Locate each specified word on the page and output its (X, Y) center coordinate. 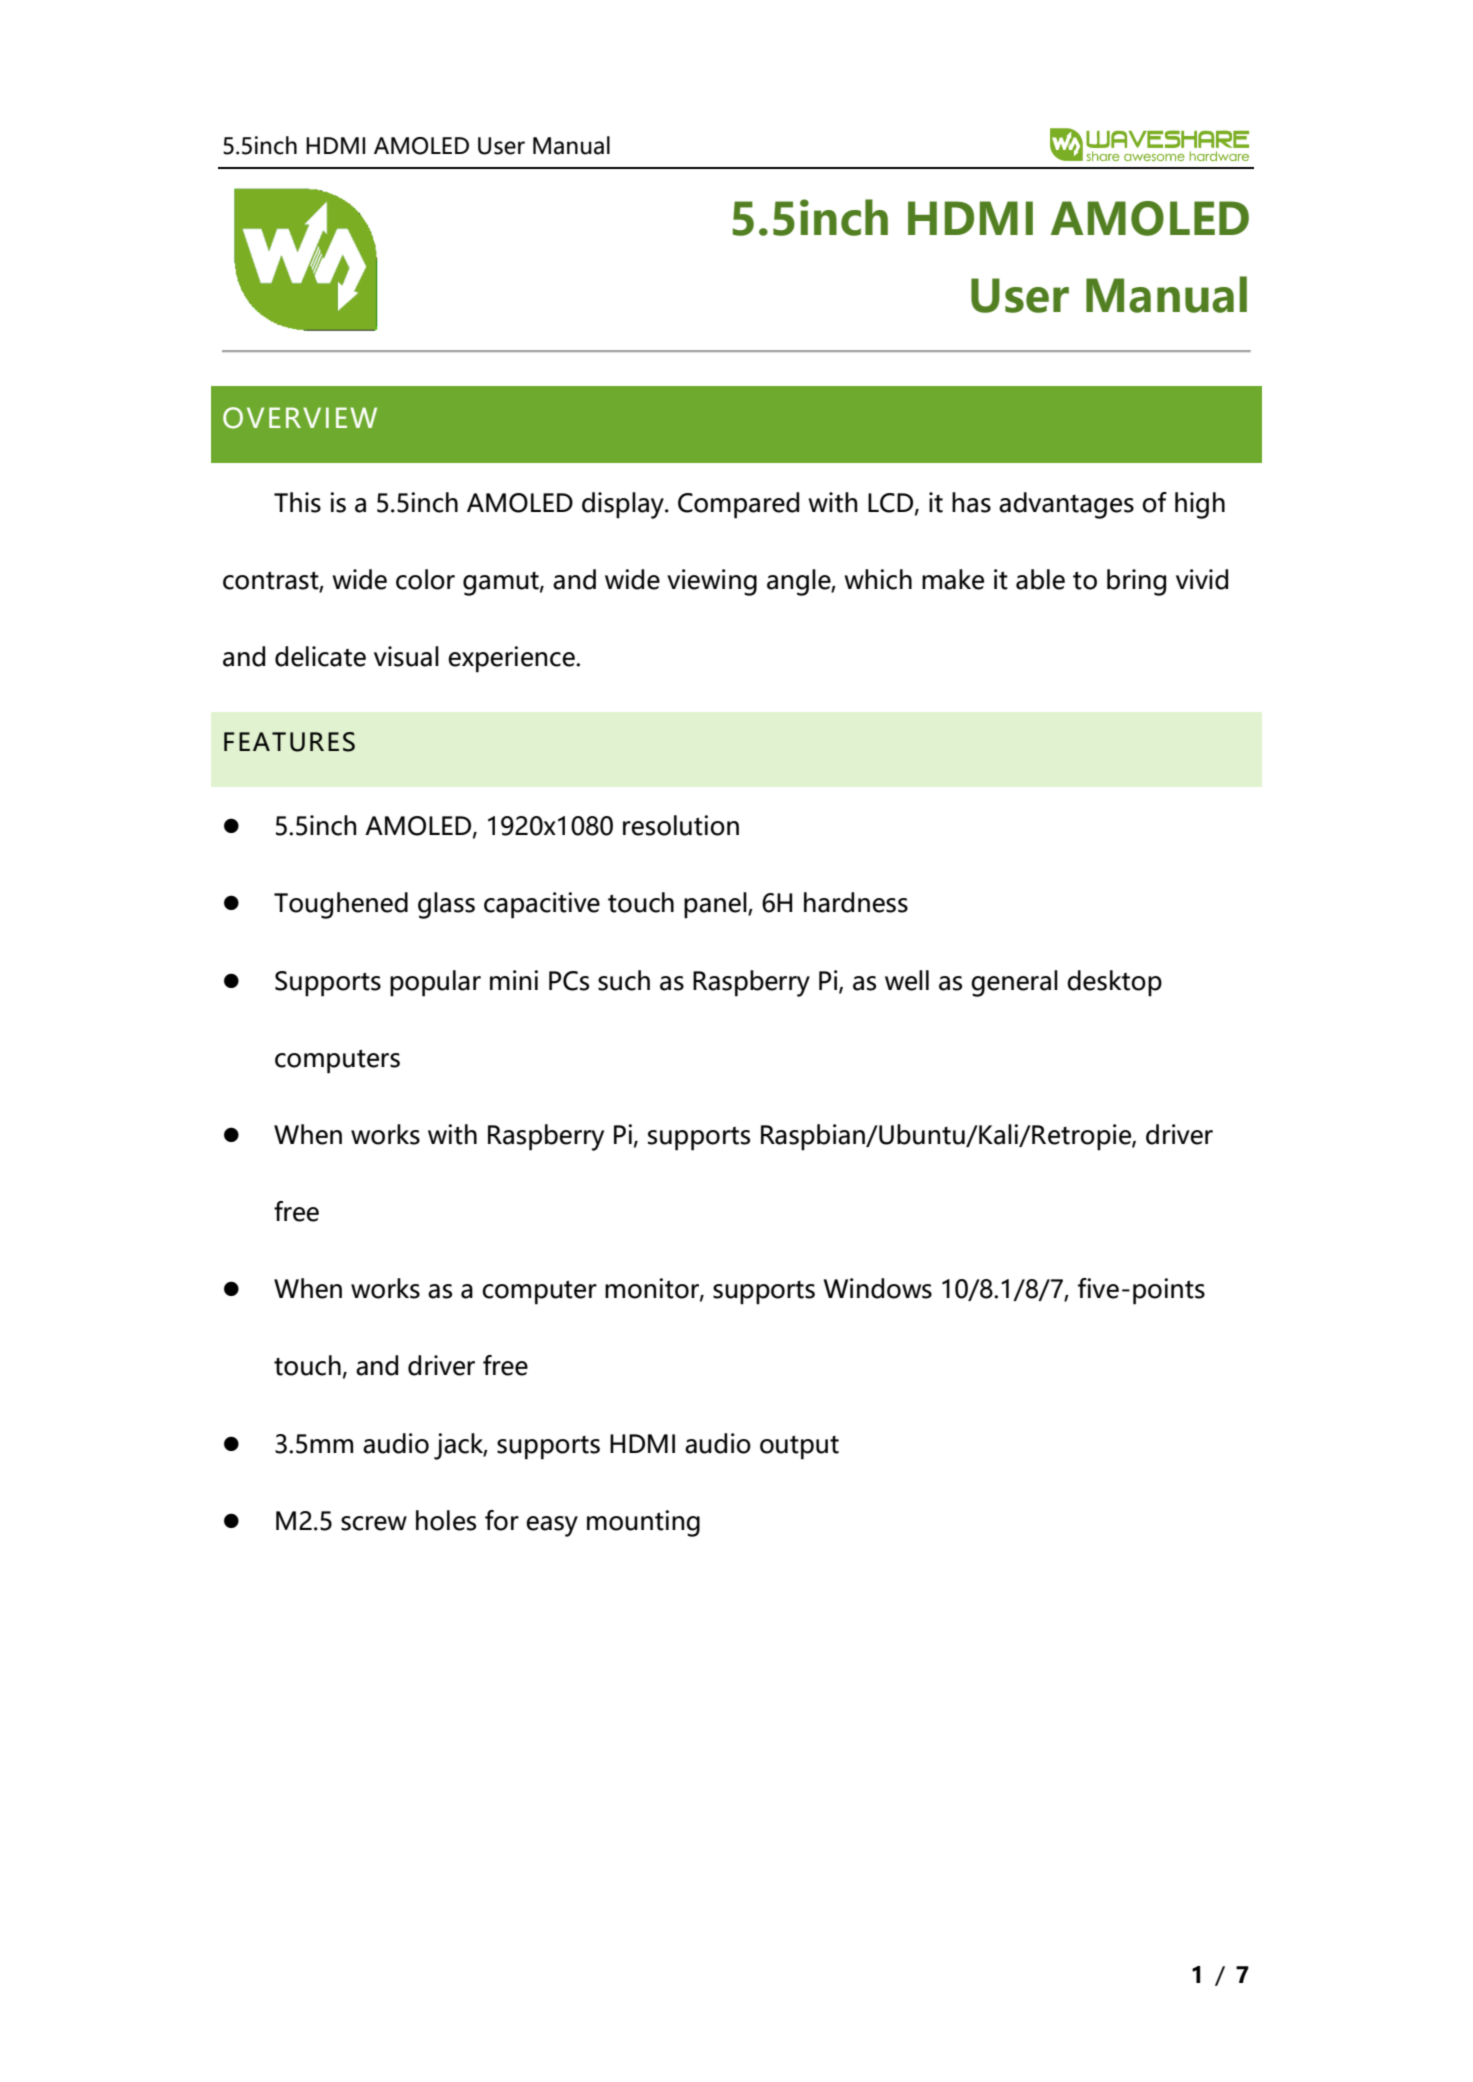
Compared (738, 505)
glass (446, 905)
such (624, 980)
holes (446, 1520)
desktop (1114, 983)
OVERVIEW (300, 418)
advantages (1066, 505)
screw (374, 1523)
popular (435, 983)
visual (406, 656)
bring (1136, 582)
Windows (878, 1288)
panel (716, 905)
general (1014, 983)
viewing (712, 582)
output (799, 1447)
